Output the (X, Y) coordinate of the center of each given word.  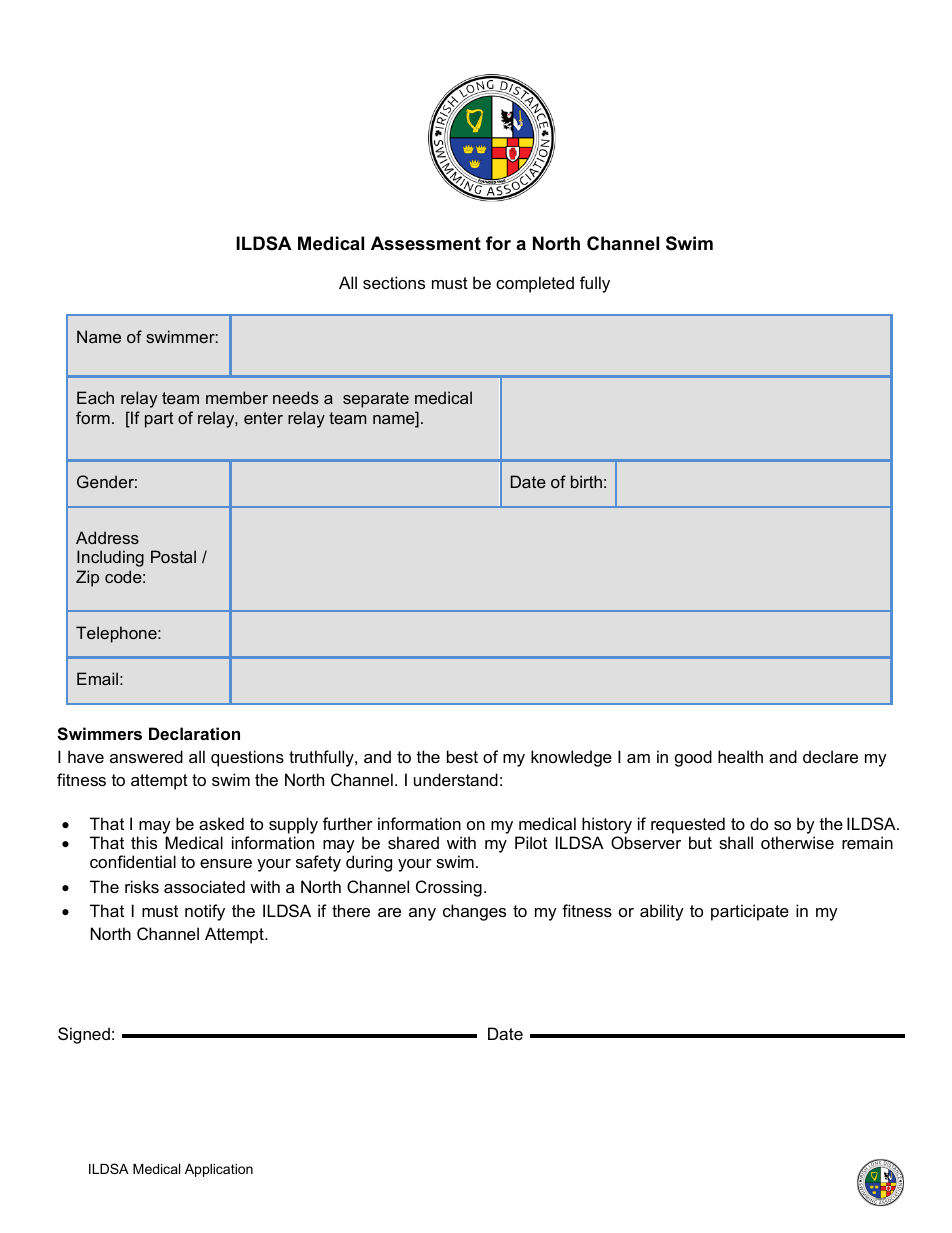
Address (107, 537)
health (740, 756)
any (422, 914)
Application (219, 1170)
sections (394, 282)
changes (474, 912)
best (462, 756)
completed (535, 284)
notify (205, 912)
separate (376, 400)
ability (662, 912)
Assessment (426, 243)
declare (830, 756)
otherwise (797, 842)
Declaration (194, 733)
